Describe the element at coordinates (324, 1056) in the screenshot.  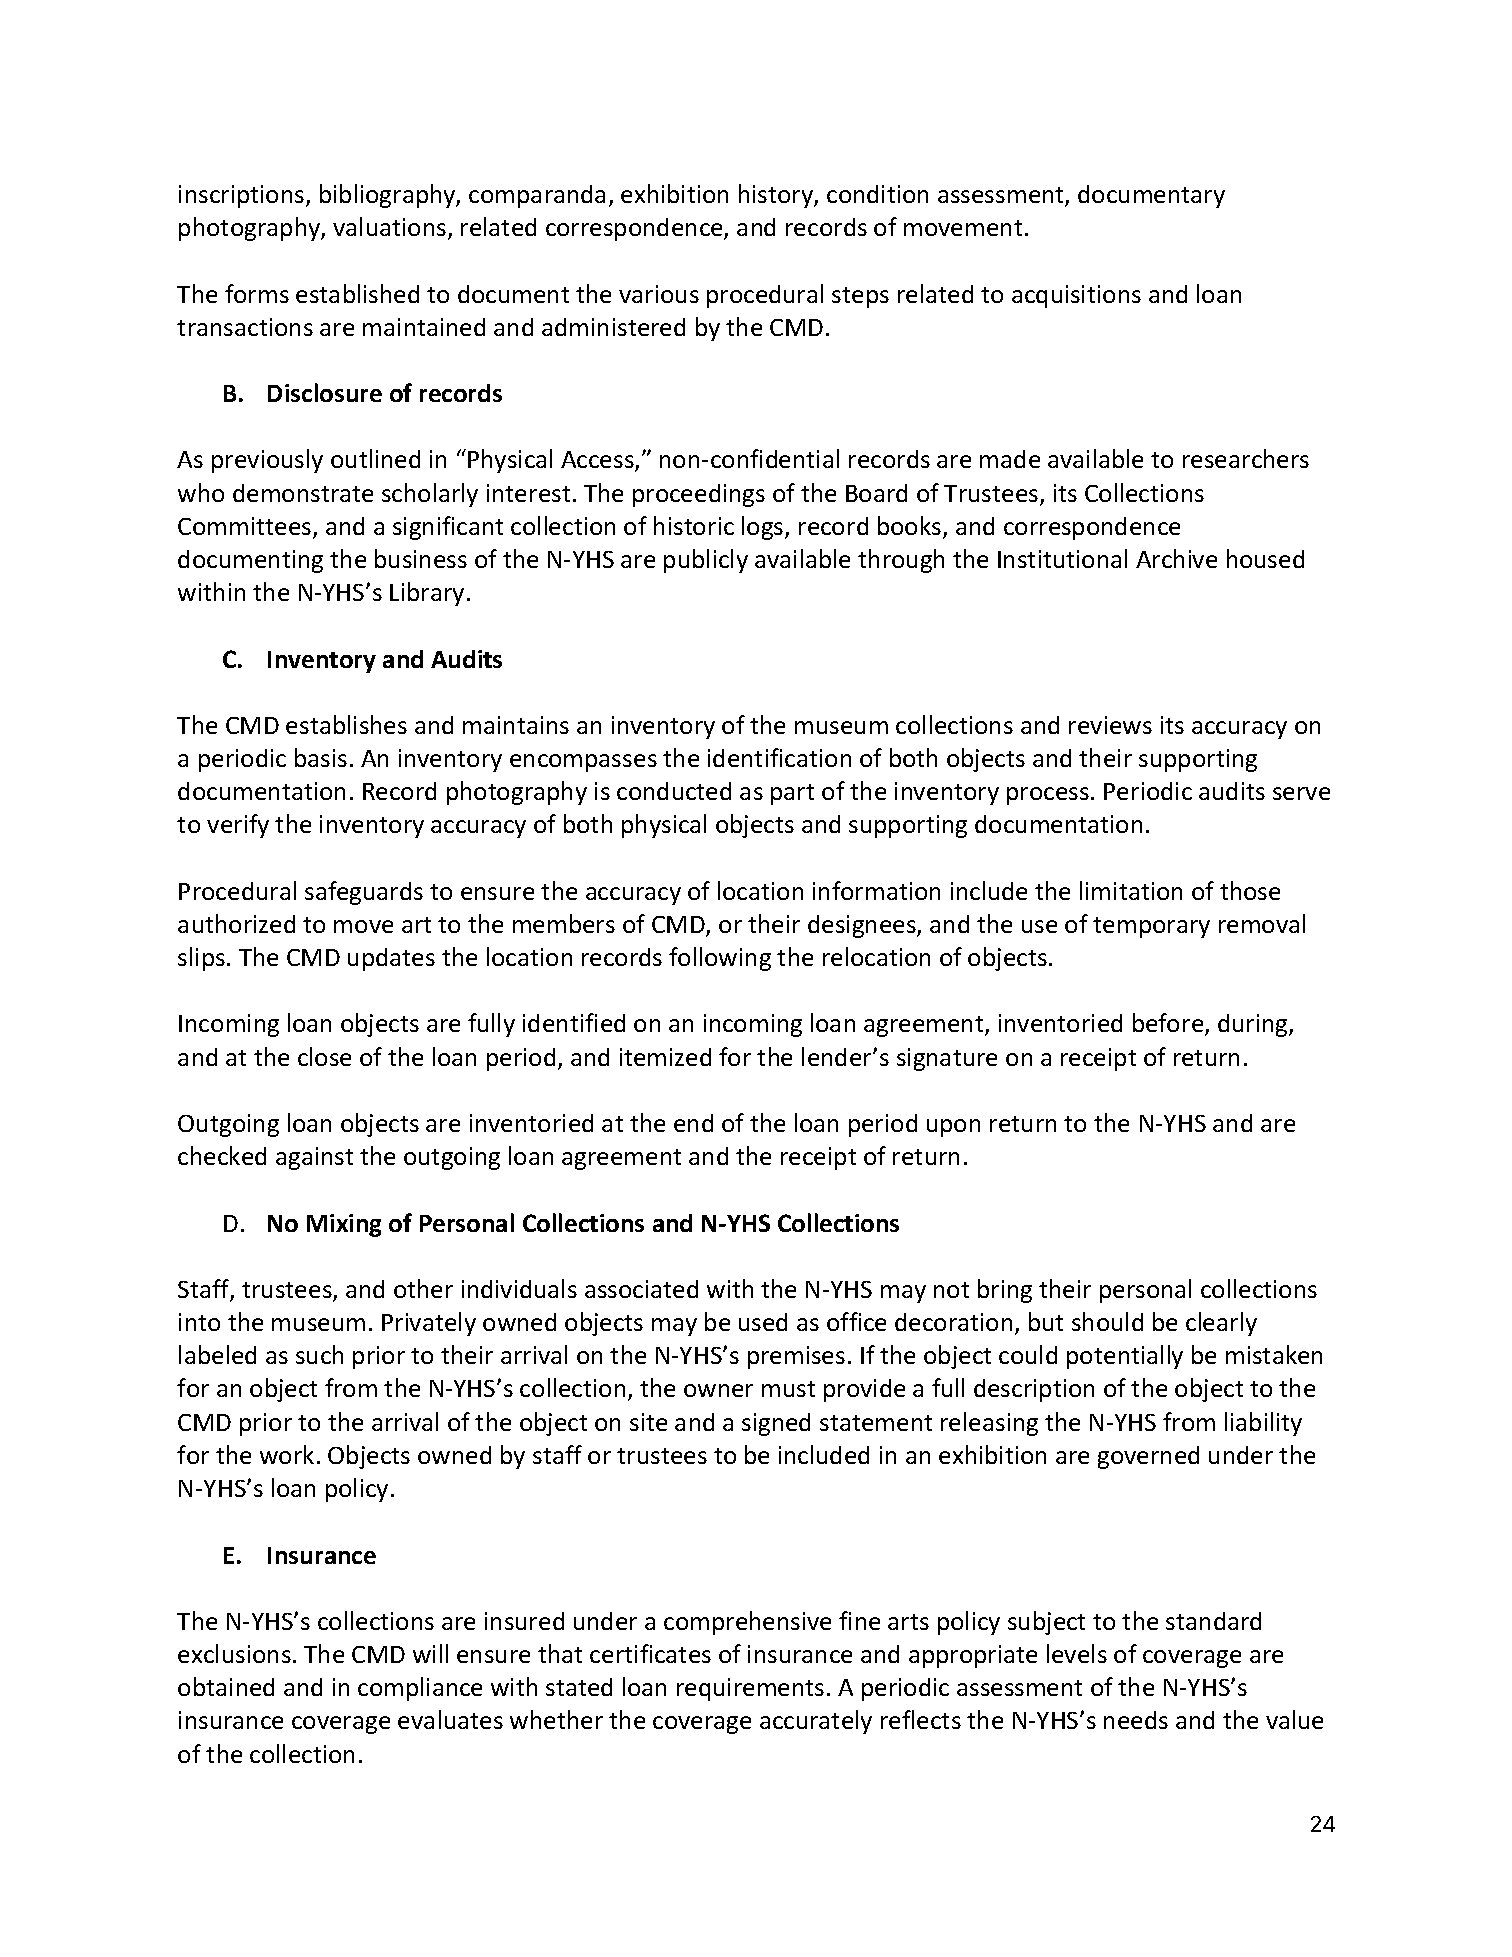
I see `close` at that location.
